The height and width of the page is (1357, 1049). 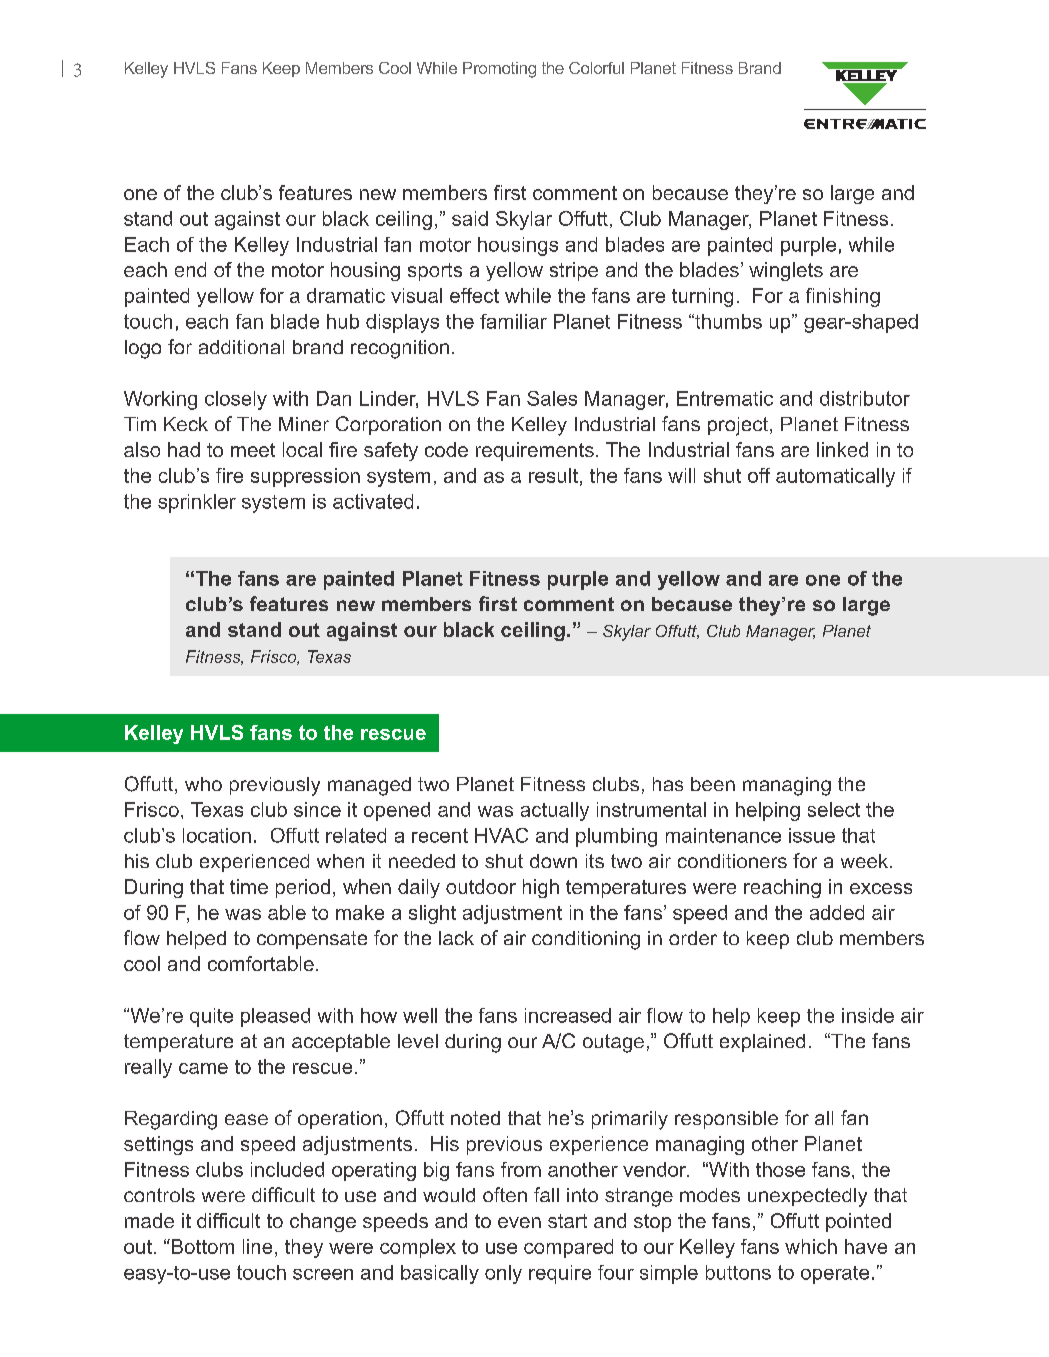 What do you see at coordinates (499, 70) in the page?
I see `Promoting` at bounding box center [499, 70].
